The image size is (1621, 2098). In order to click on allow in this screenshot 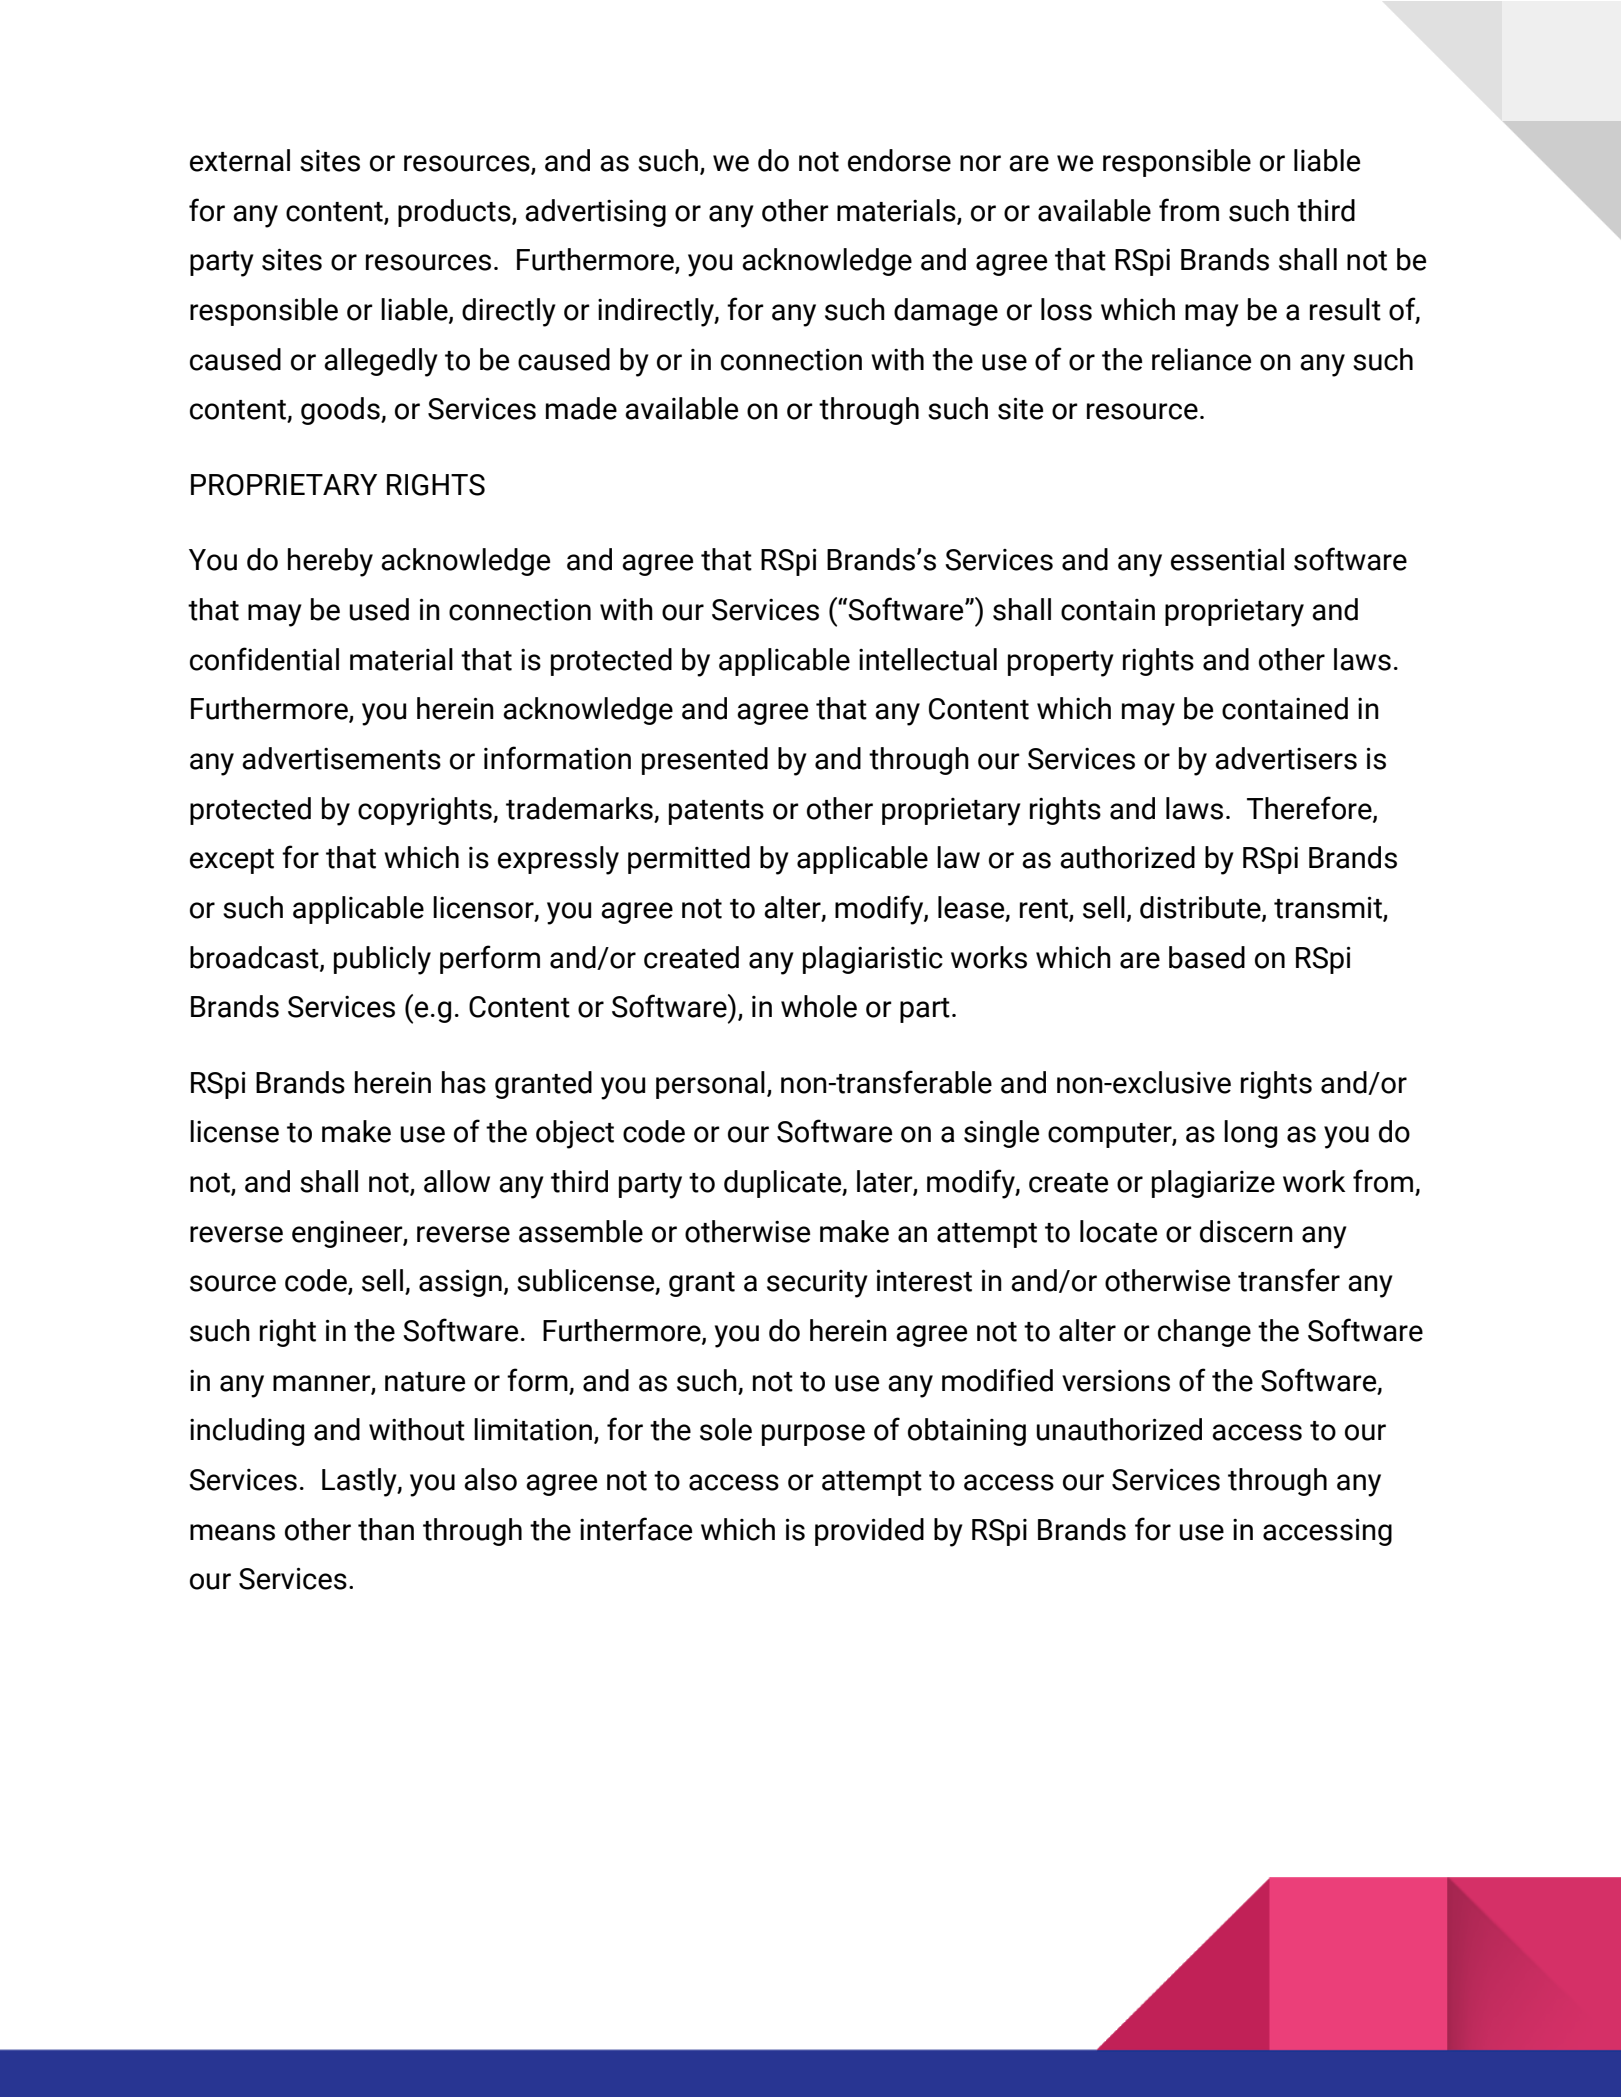, I will do `click(457, 1181)`.
